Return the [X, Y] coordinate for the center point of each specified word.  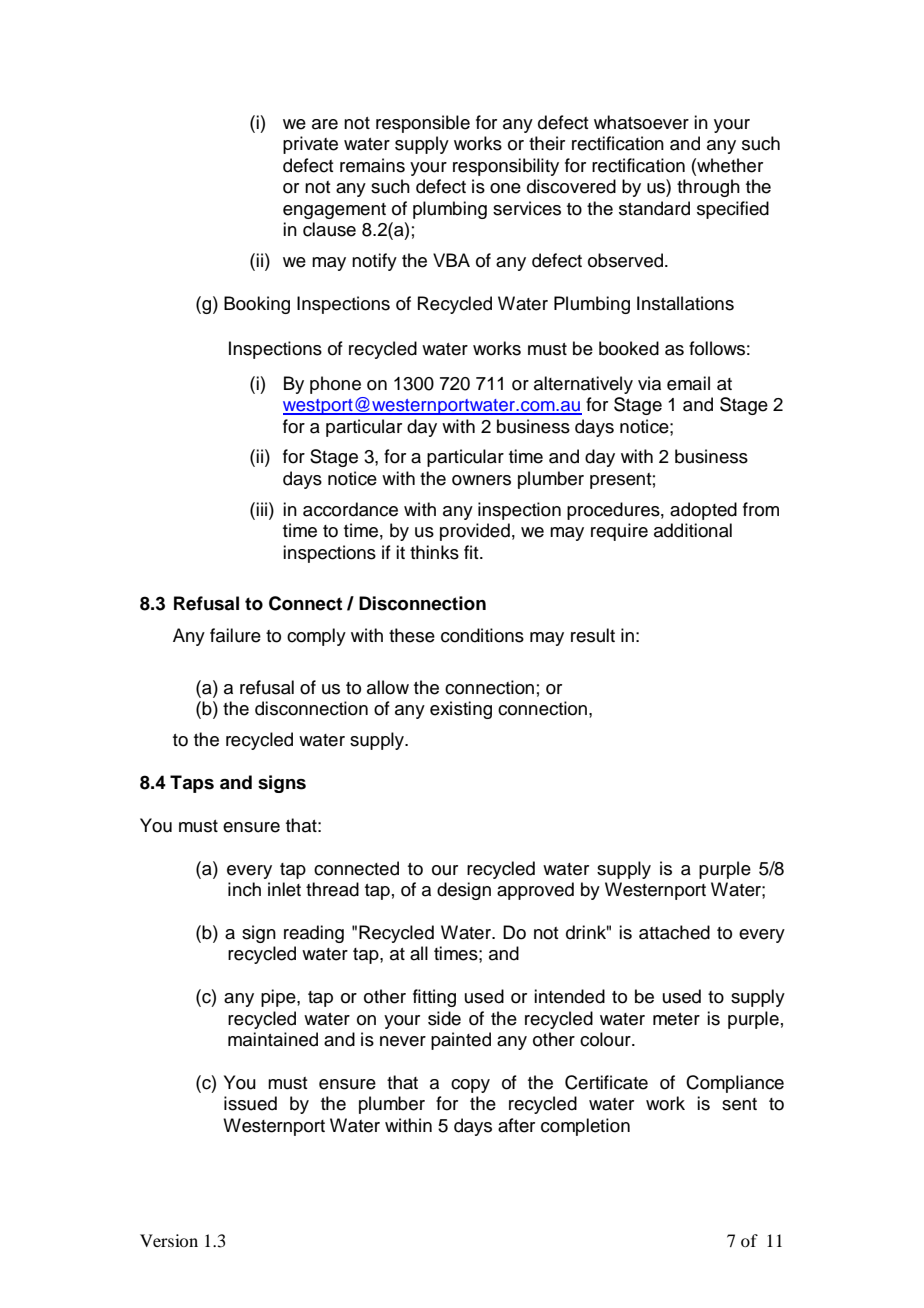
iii [263, 509]
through [708, 188]
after [516, 1125]
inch [244, 889]
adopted [703, 511]
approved [535, 891]
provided [475, 532]
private [310, 145]
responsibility [506, 167]
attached [674, 932]
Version [169, 1240]
